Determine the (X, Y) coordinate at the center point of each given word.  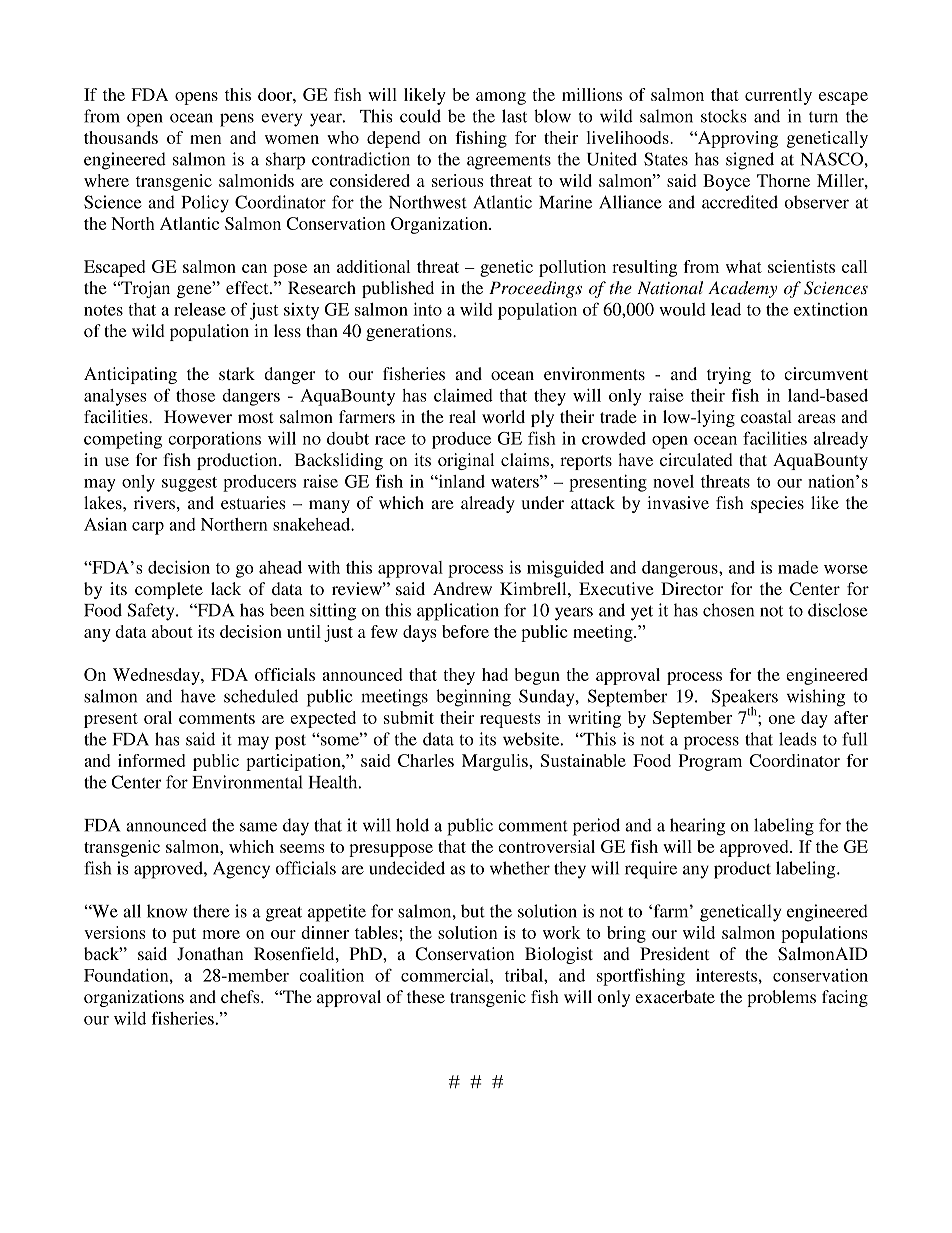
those (195, 395)
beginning (473, 698)
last (514, 116)
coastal (766, 416)
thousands (121, 137)
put (184, 935)
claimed (463, 395)
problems (781, 998)
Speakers (745, 699)
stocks (723, 116)
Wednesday (157, 676)
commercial (446, 975)
